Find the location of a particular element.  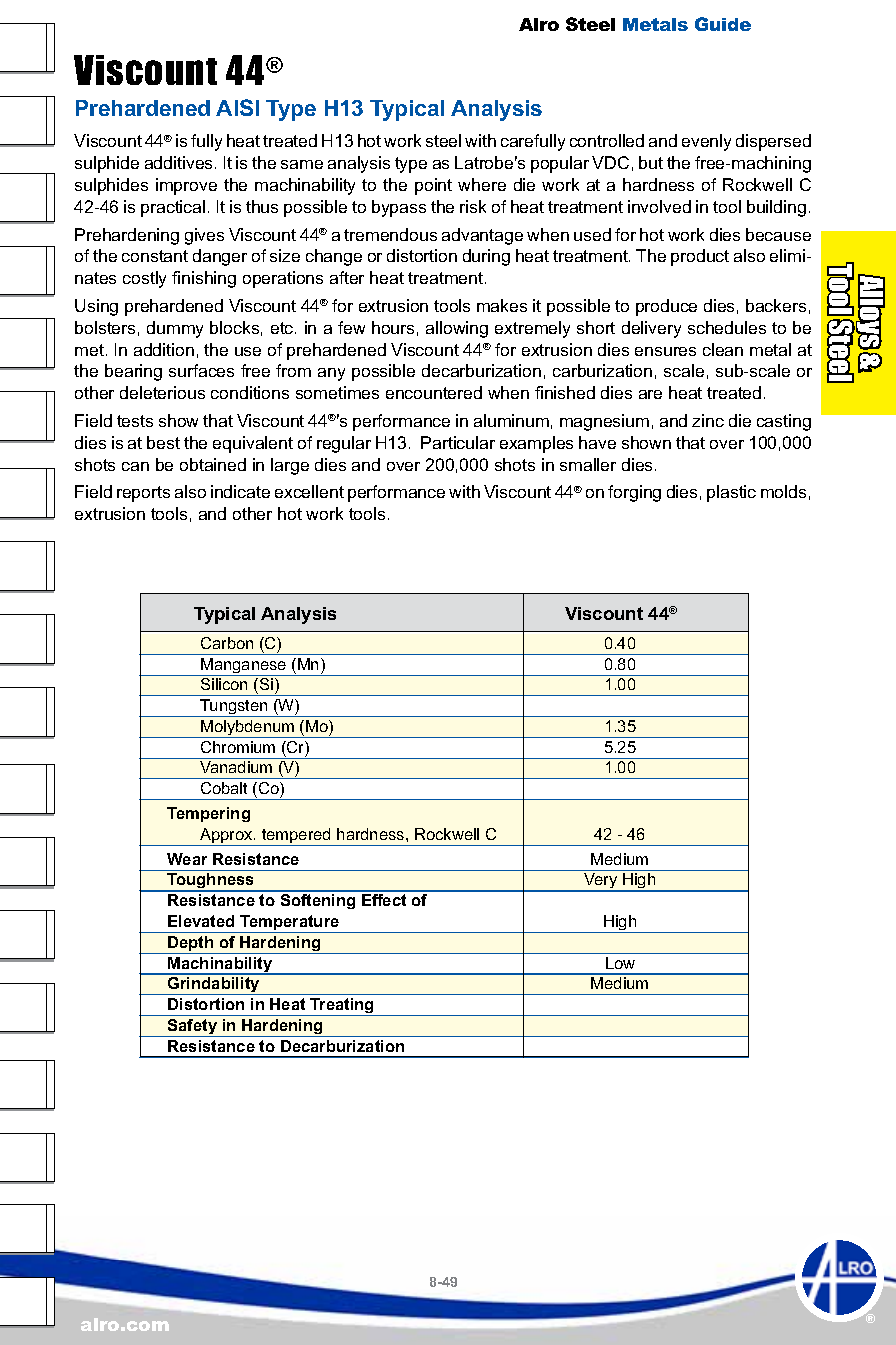

Temperature is located at coordinates (290, 924).
